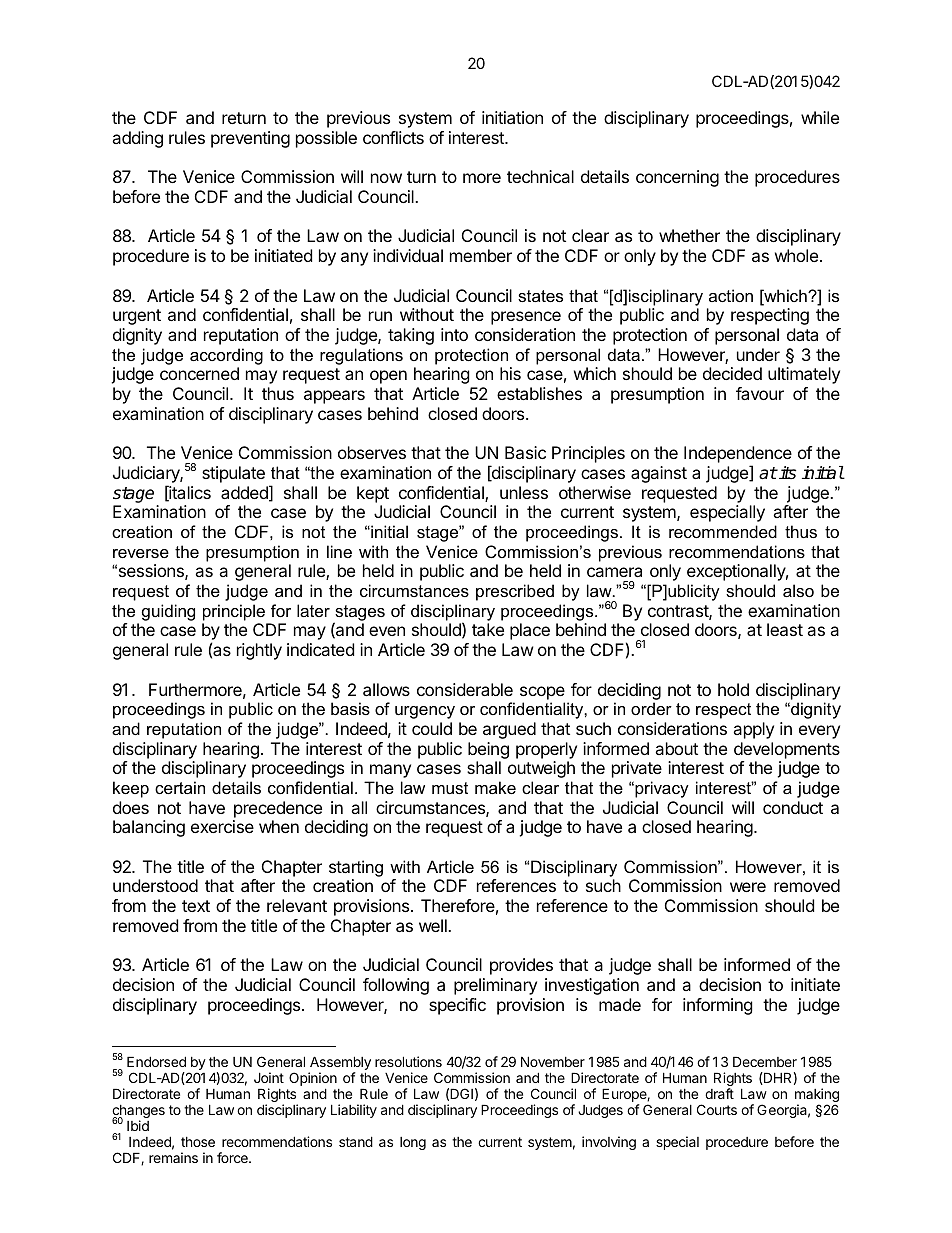 This screenshot has height=1233, width=952. I want to click on Courts, so click(717, 1109).
